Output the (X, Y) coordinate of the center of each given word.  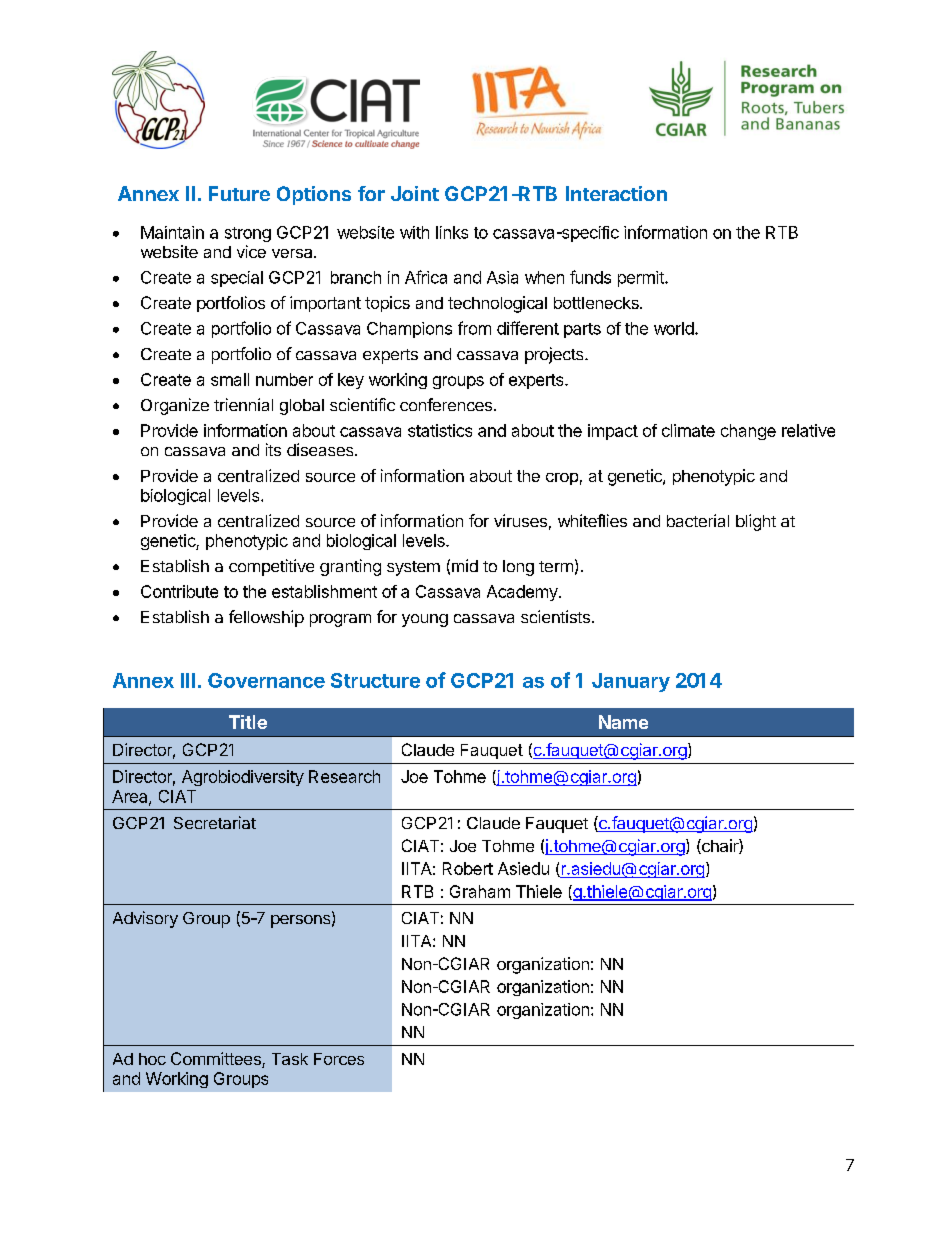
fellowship (266, 618)
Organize (175, 406)
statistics (440, 430)
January (631, 682)
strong (248, 234)
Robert (468, 868)
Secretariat (215, 822)
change (748, 432)
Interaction (616, 193)
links (452, 232)
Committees (217, 1060)
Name (623, 722)
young (425, 620)
